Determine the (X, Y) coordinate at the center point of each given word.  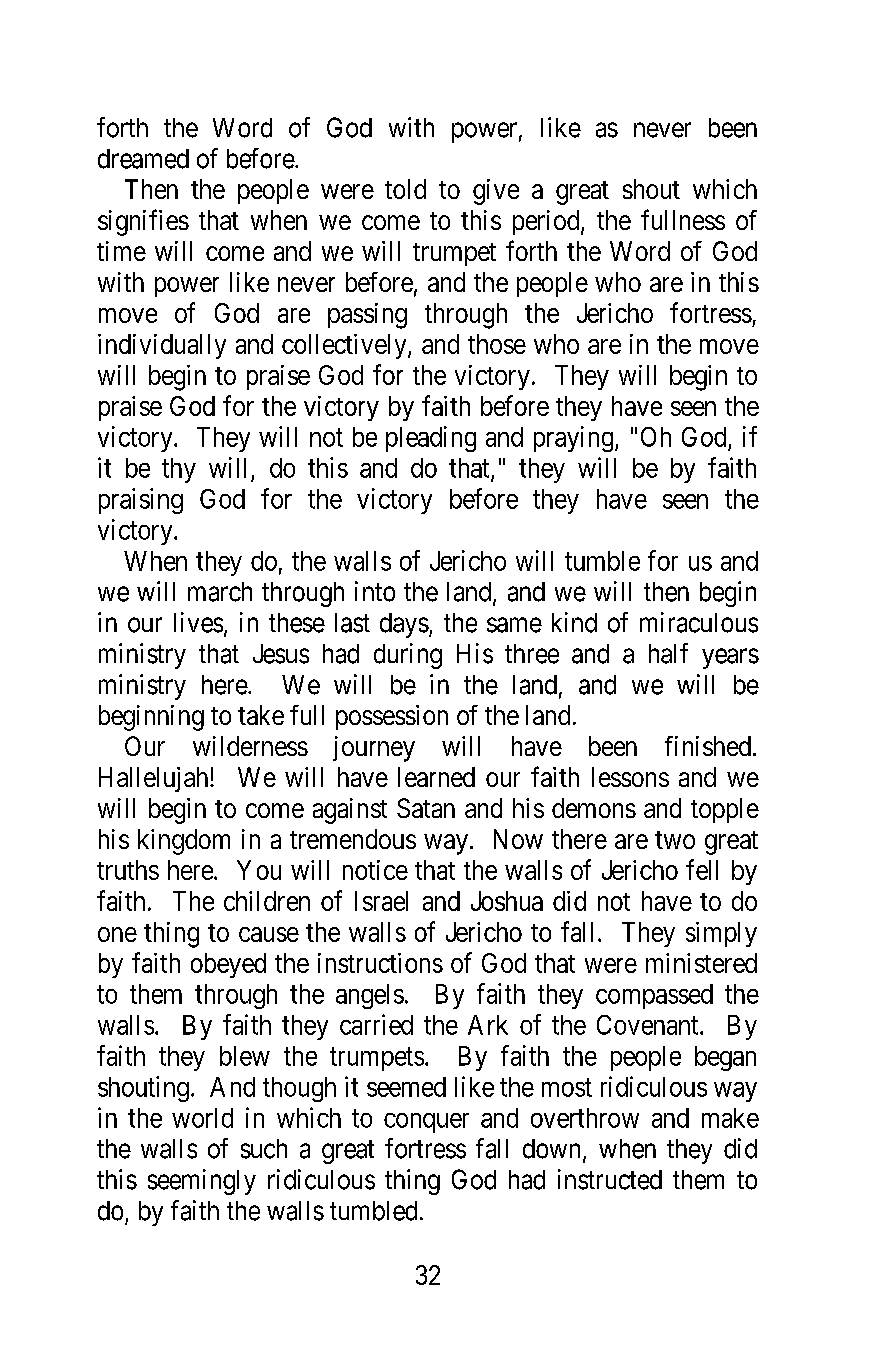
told (405, 189)
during (408, 656)
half (668, 653)
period (547, 222)
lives (198, 622)
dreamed (143, 159)
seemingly (202, 1182)
